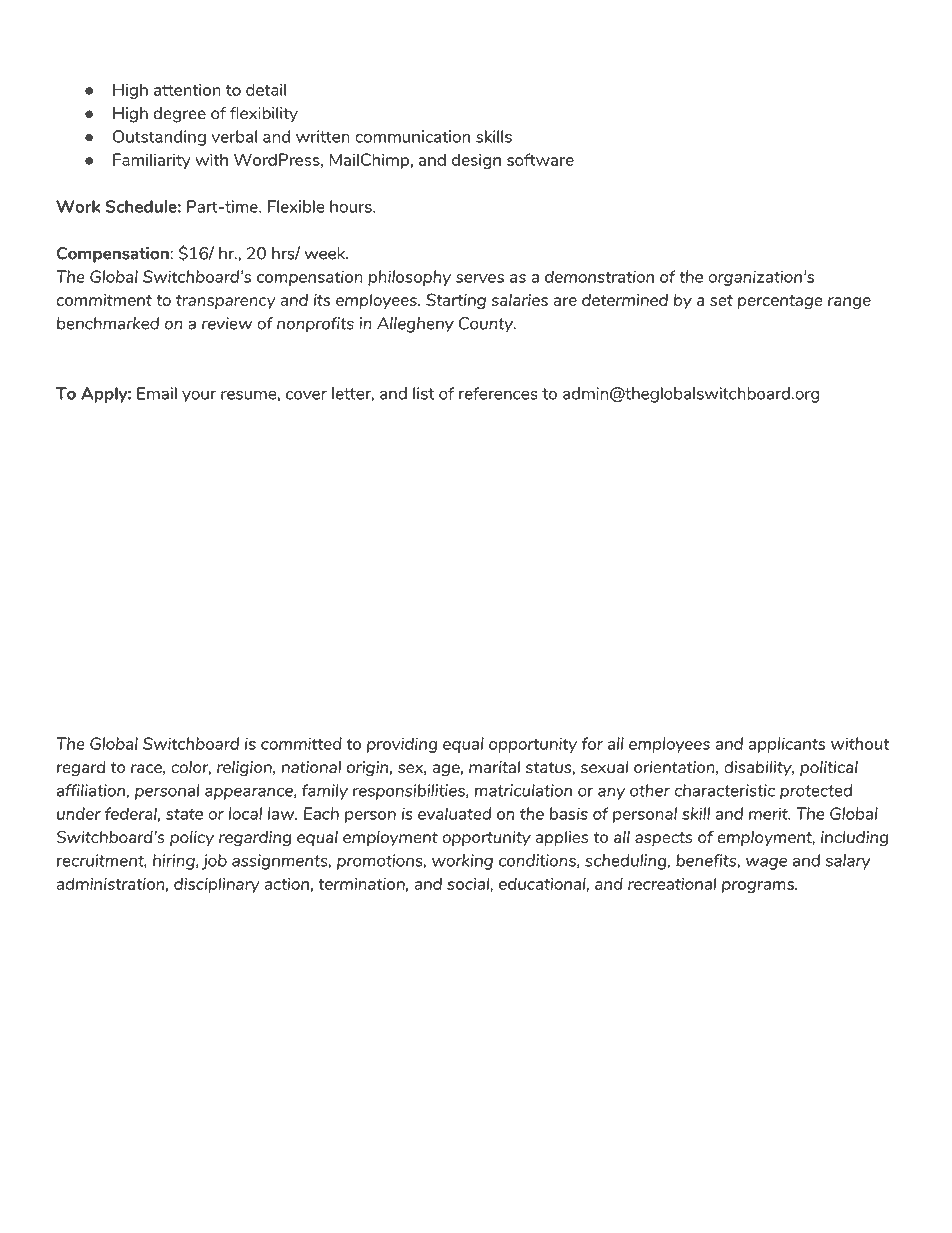 The image size is (952, 1233). I want to click on set, so click(721, 300).
